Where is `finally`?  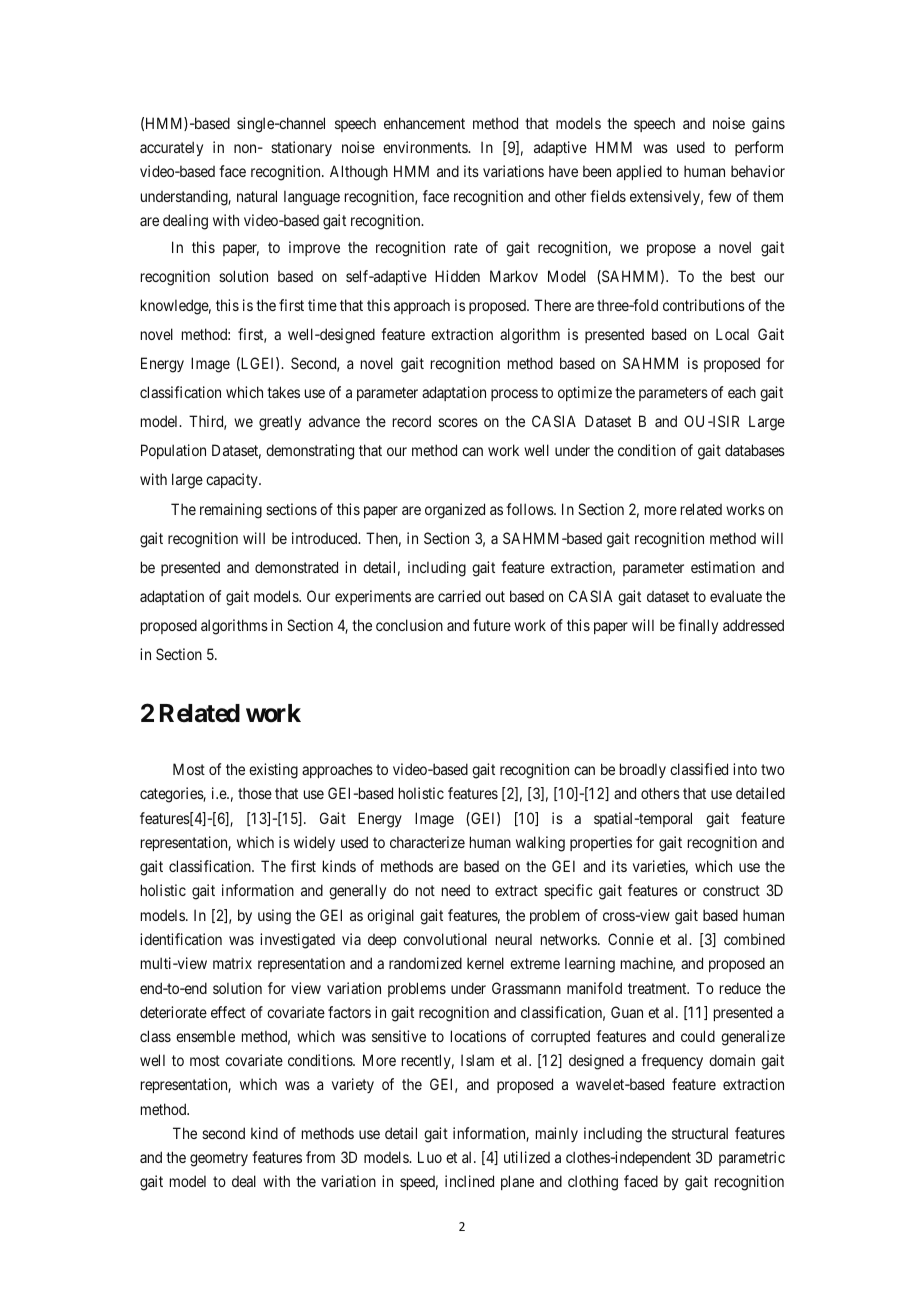 finally is located at coordinates (698, 626).
